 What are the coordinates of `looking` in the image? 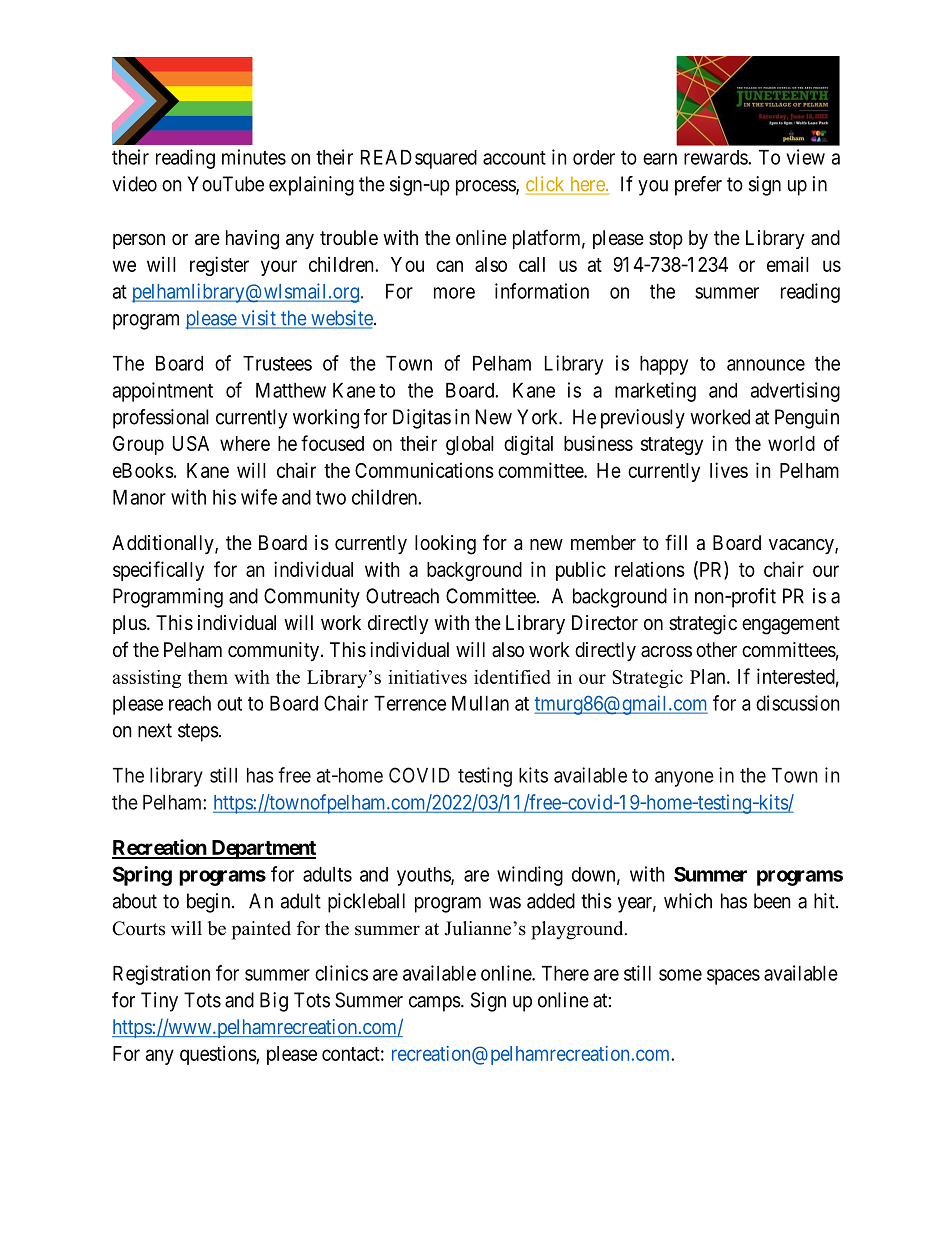 It's located at (445, 545).
